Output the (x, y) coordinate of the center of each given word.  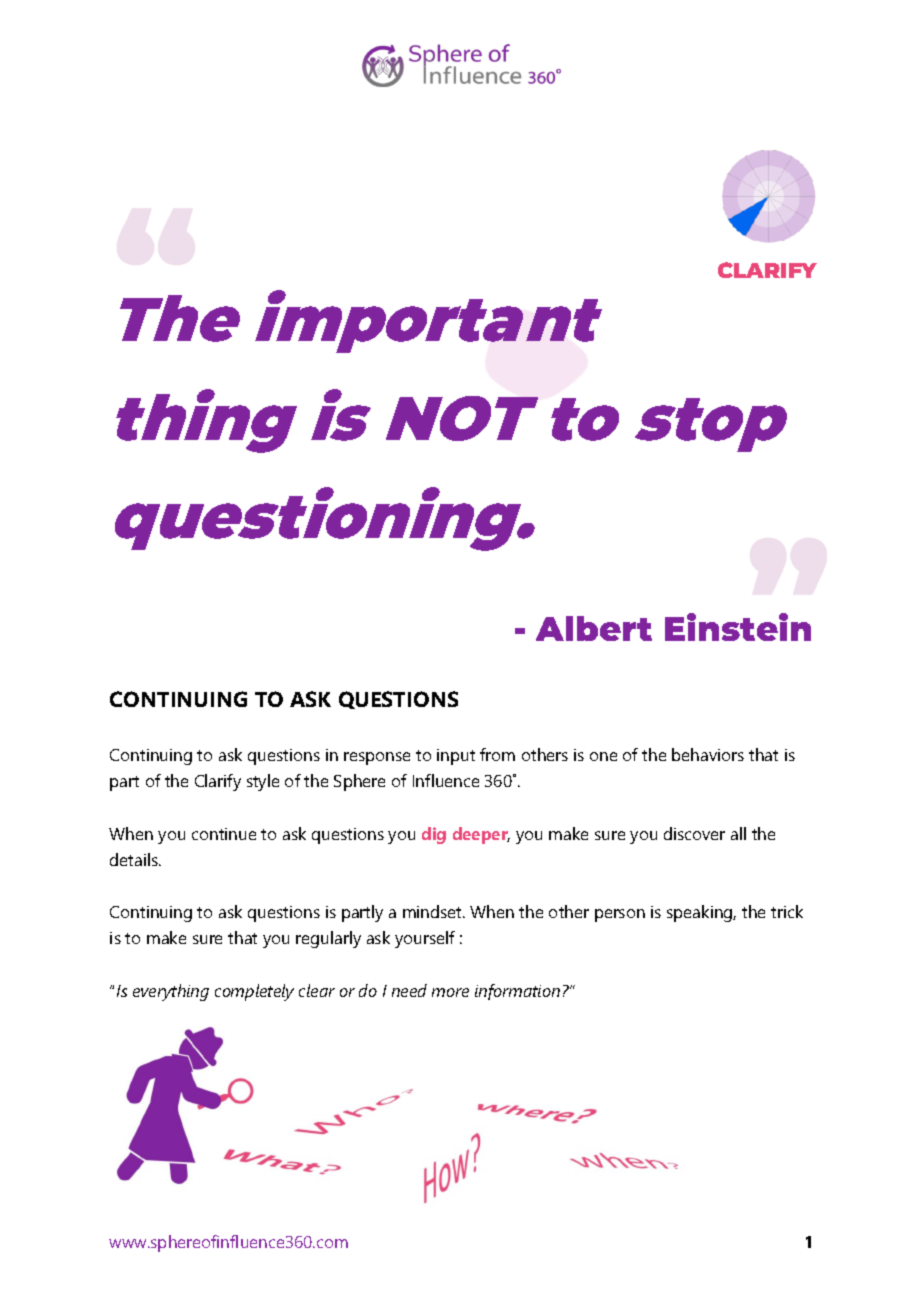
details (135, 859)
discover (694, 833)
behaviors (708, 754)
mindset (434, 911)
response (377, 758)
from (497, 754)
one (603, 756)
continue (224, 834)
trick (787, 911)
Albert (594, 628)
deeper (481, 835)
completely (254, 992)
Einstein (738, 627)
